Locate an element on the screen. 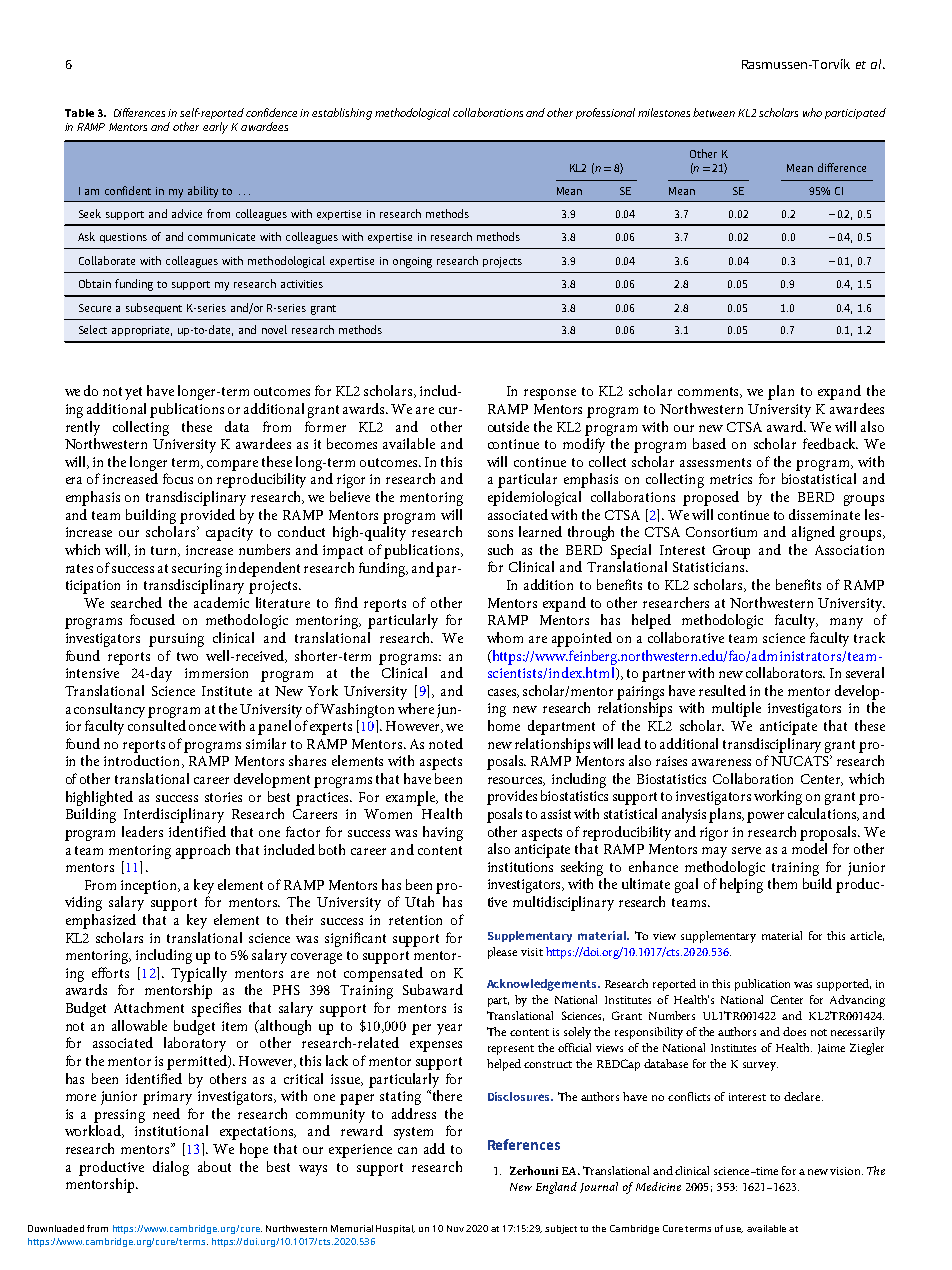  having is located at coordinates (443, 833).
